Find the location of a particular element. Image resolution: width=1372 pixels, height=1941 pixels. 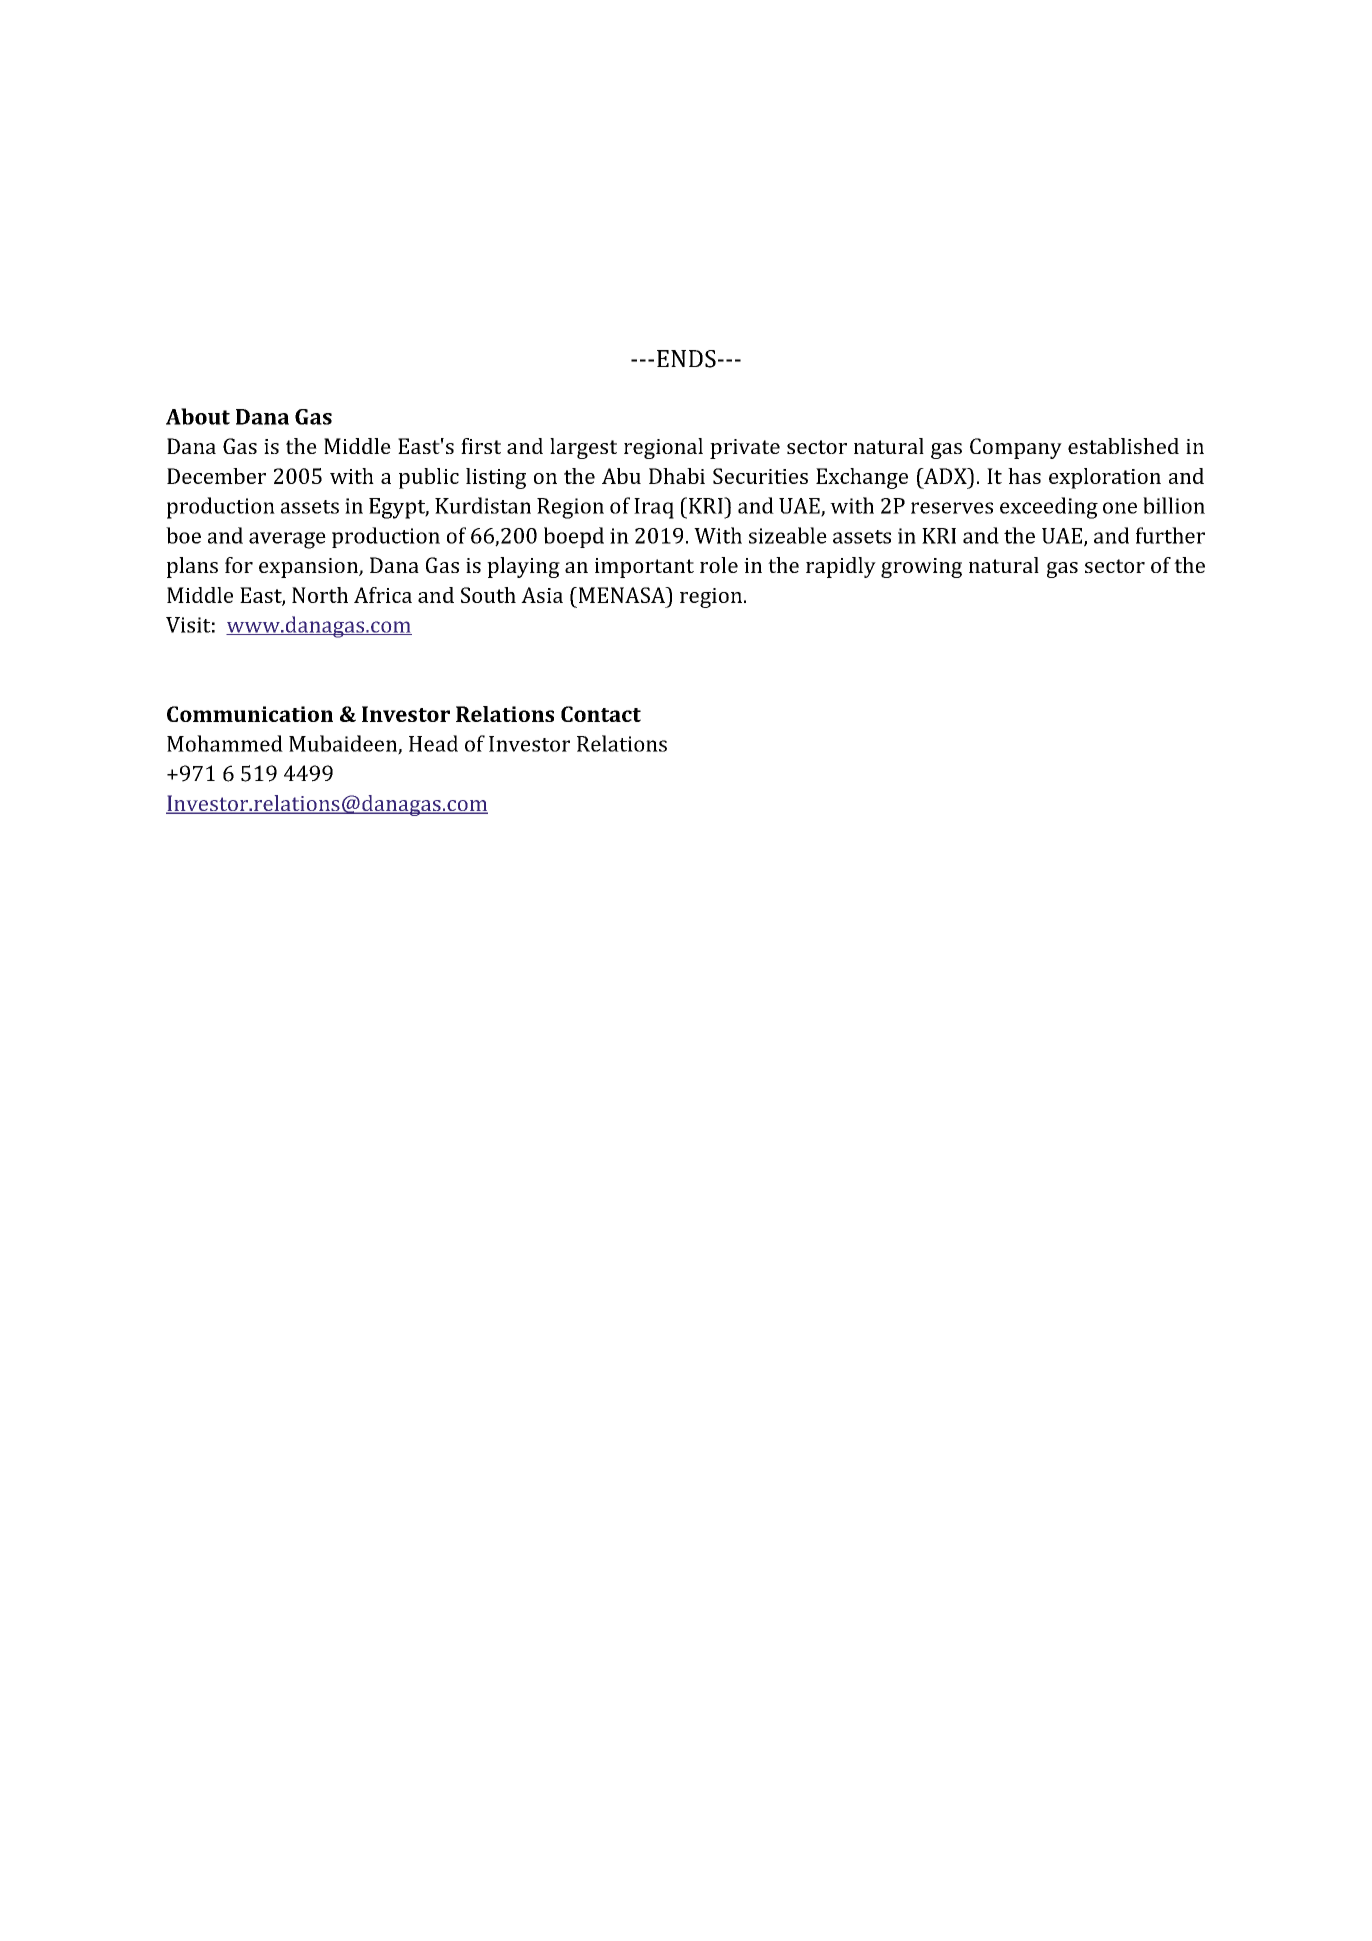

average is located at coordinates (287, 540).
